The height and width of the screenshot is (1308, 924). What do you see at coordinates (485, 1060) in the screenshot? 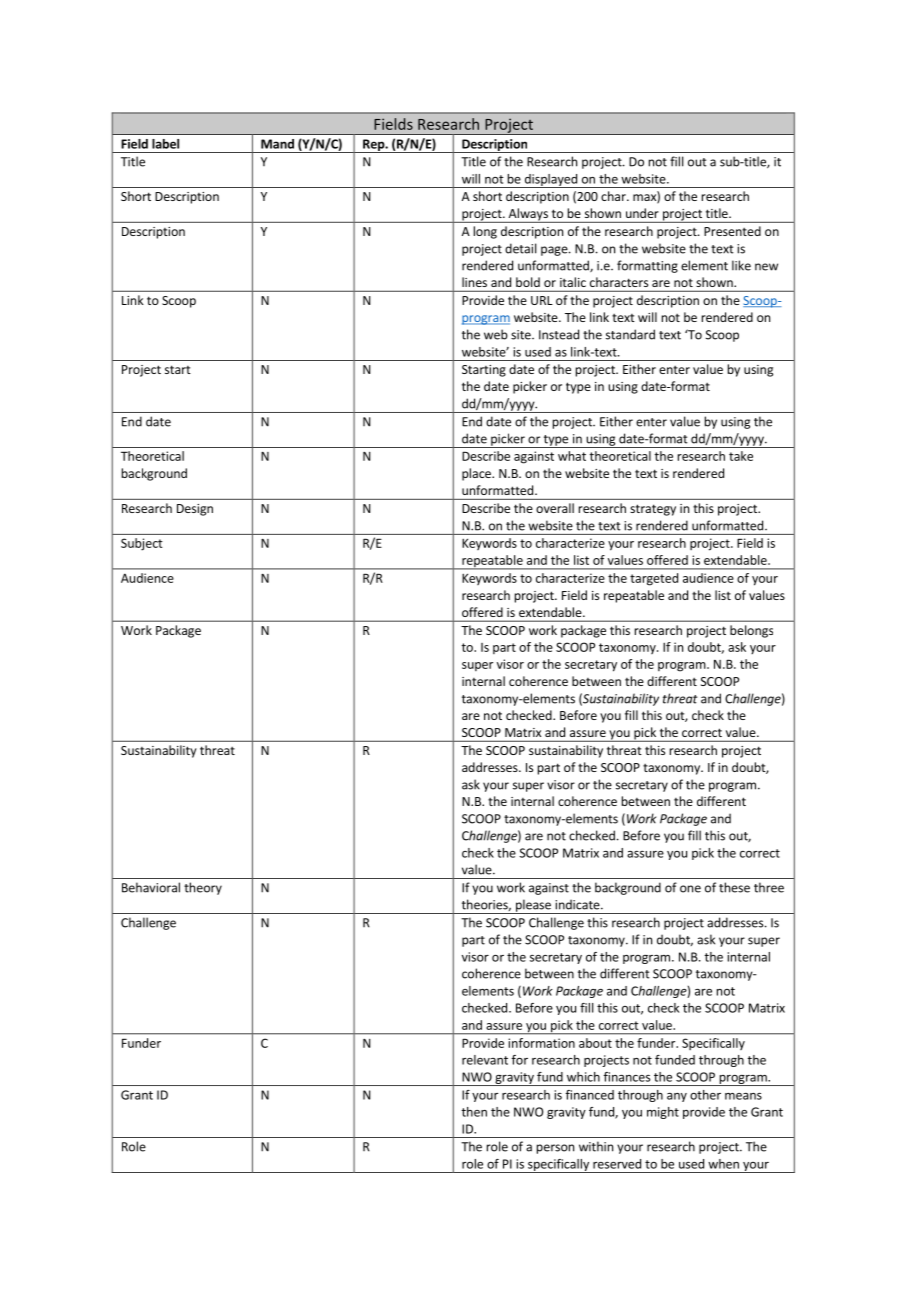
I see `relevant` at bounding box center [485, 1060].
